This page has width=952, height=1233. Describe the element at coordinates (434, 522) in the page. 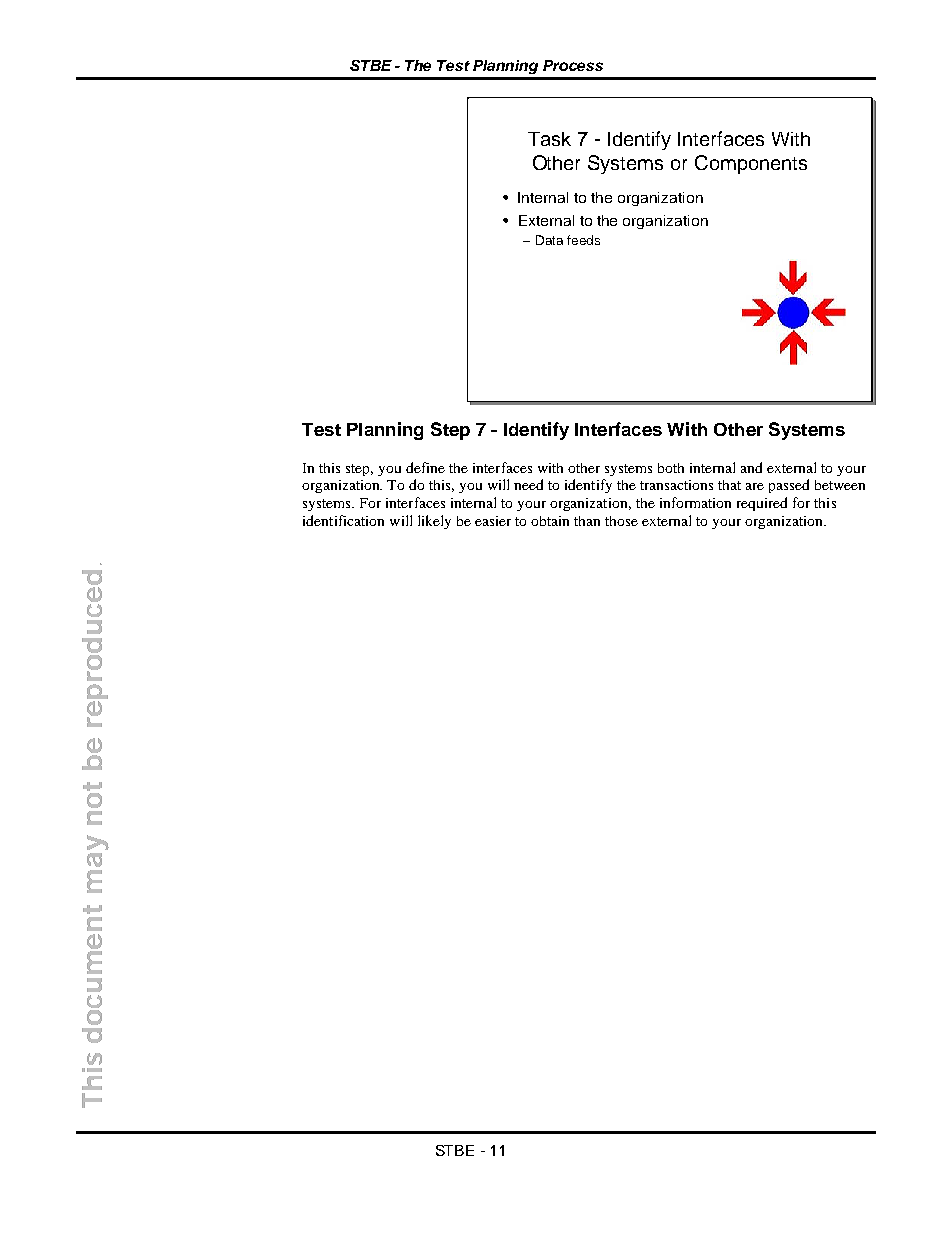

I see `likely` at that location.
